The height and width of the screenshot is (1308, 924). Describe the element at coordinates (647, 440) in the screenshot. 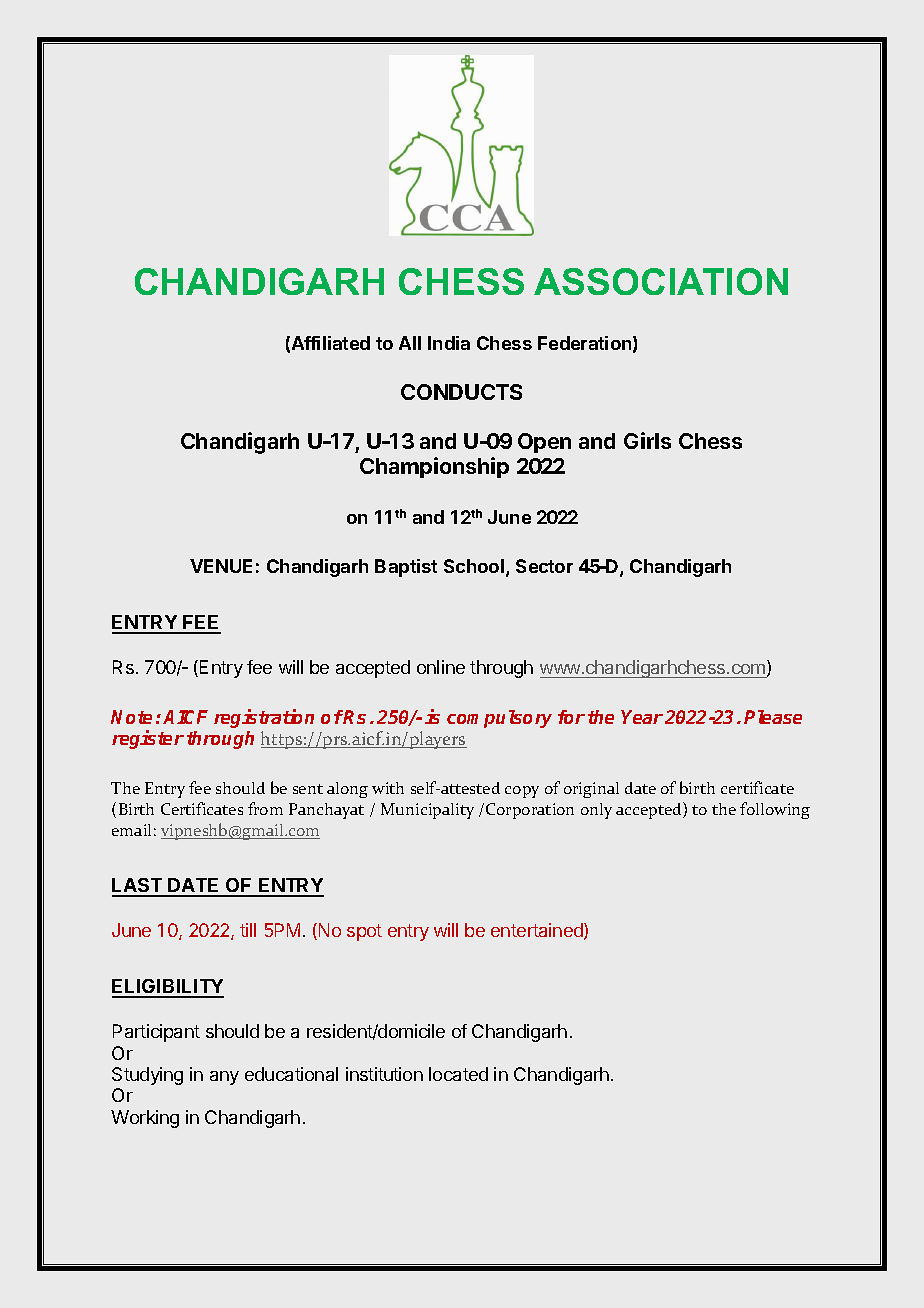

I see `Girls` at that location.
